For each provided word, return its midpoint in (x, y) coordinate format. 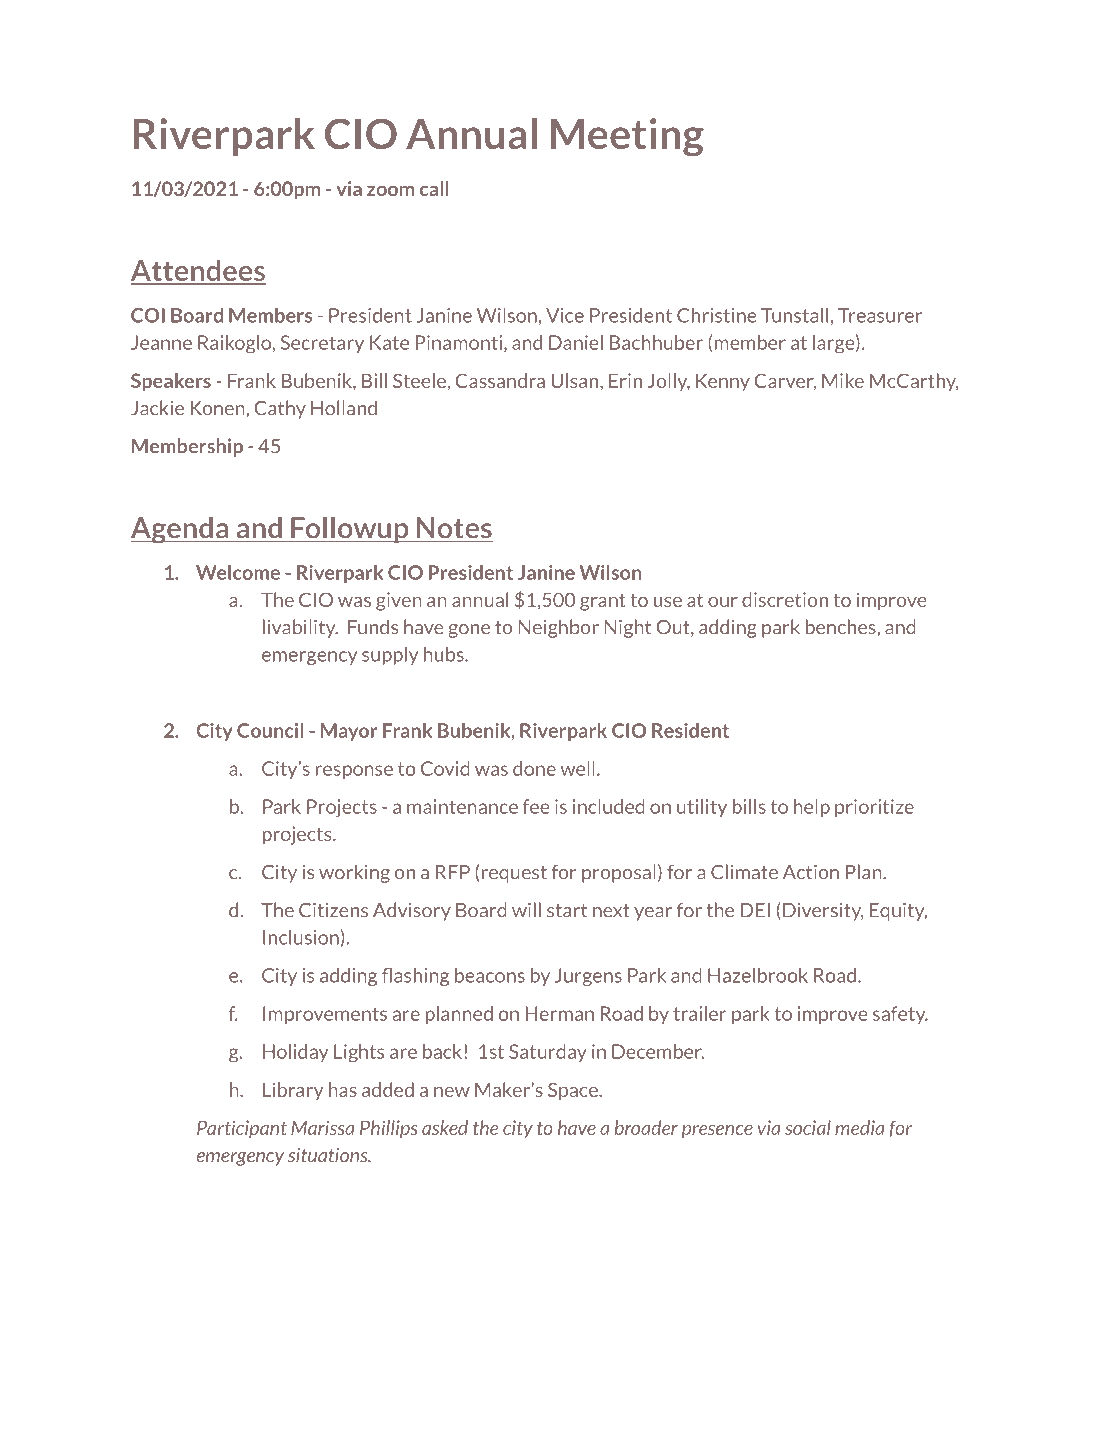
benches (842, 627)
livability (300, 628)
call (434, 188)
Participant (242, 1129)
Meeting (627, 137)
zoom (390, 190)
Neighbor (559, 628)
